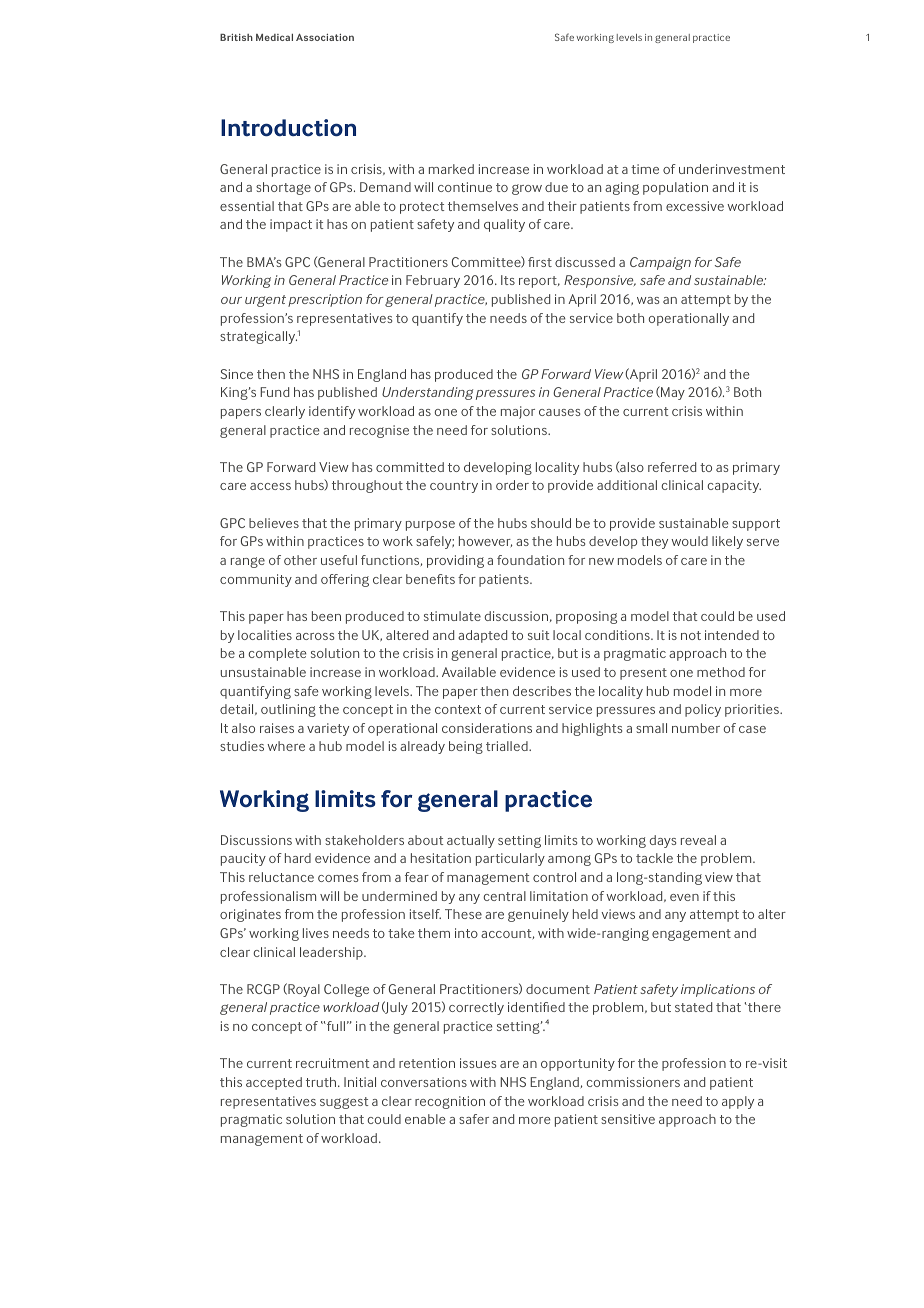  I want to click on issues, so click(478, 1063).
